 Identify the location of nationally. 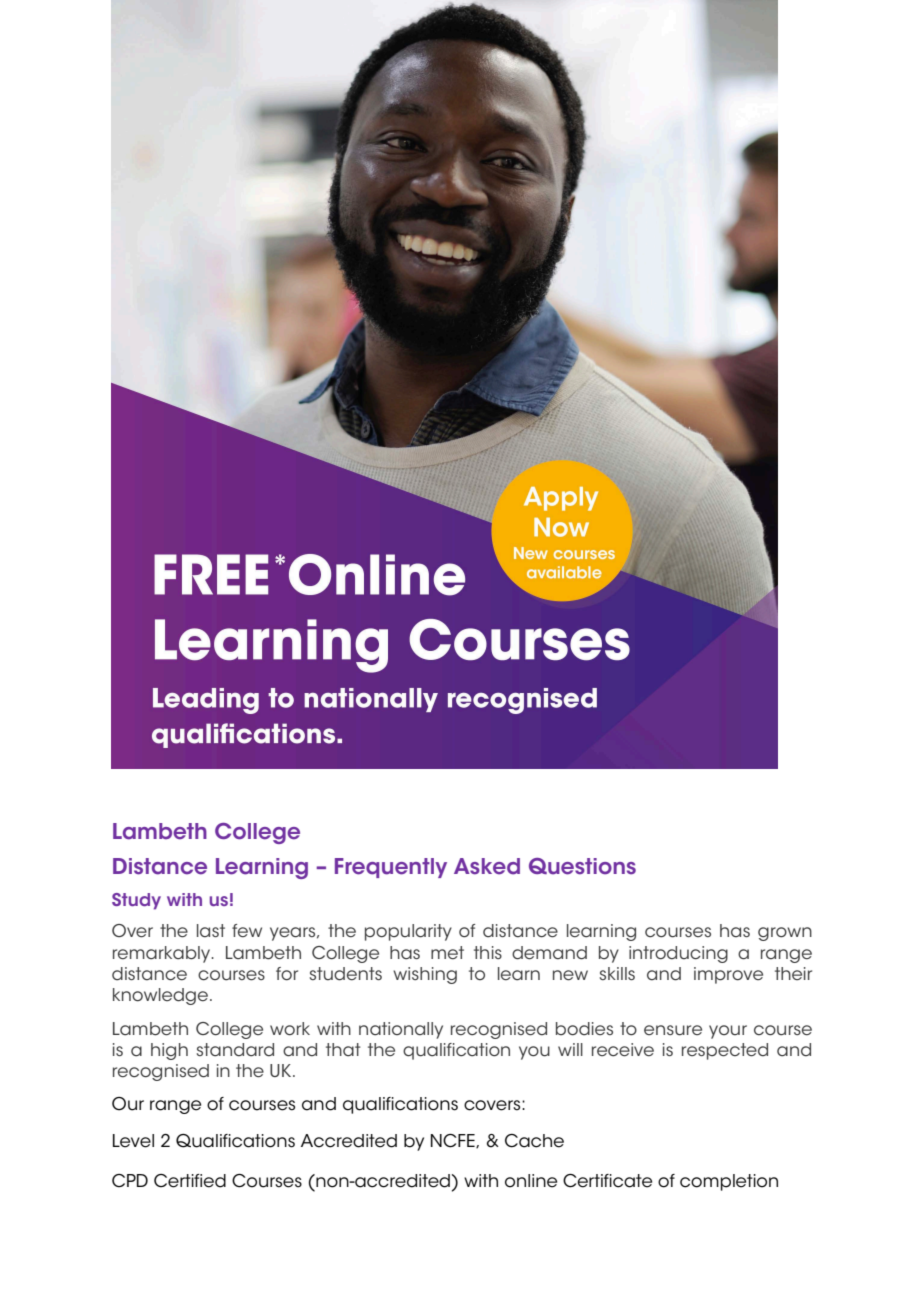
(401, 1030).
